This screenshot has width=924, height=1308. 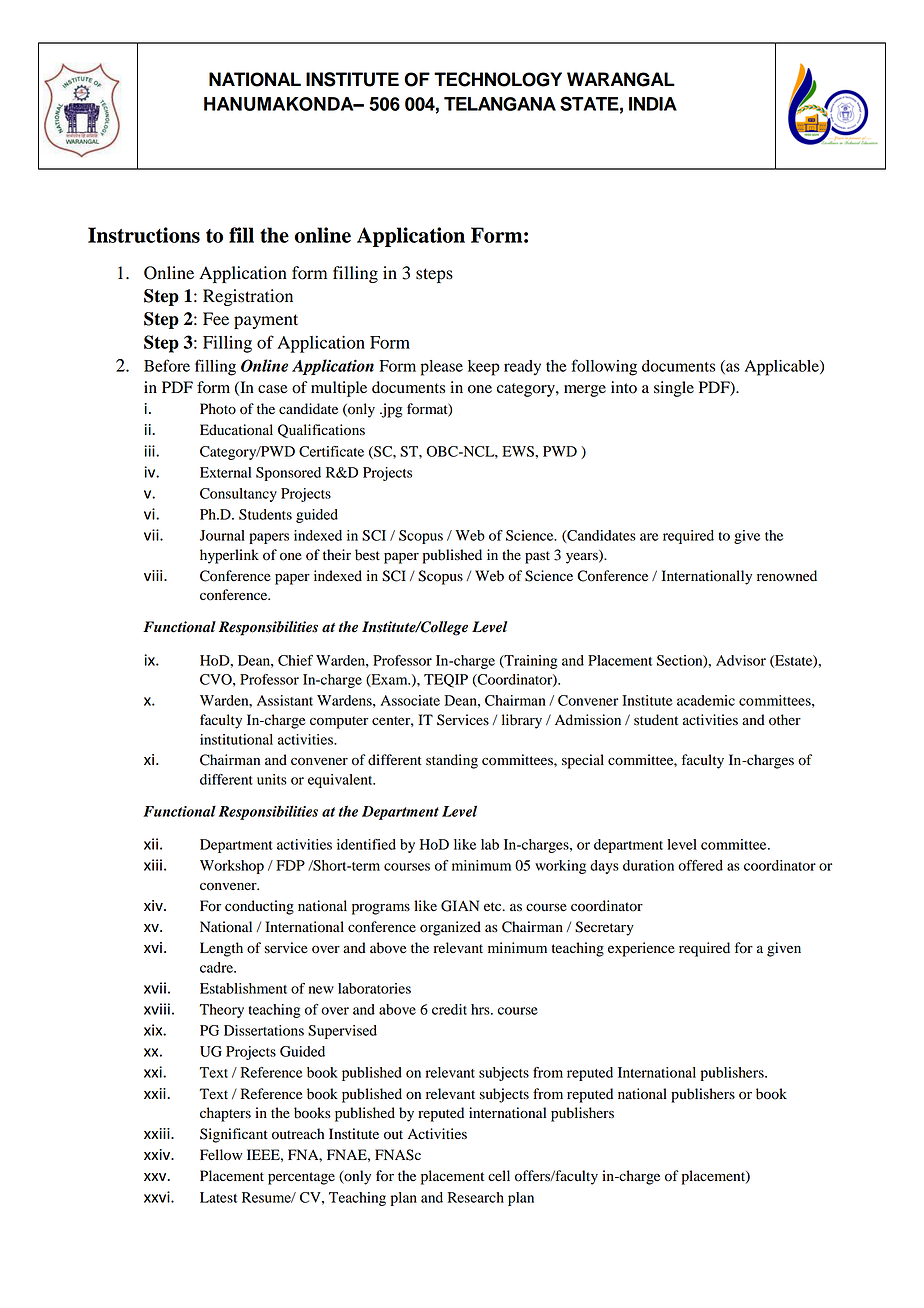 What do you see at coordinates (232, 867) in the screenshot?
I see `Workshop` at bounding box center [232, 867].
